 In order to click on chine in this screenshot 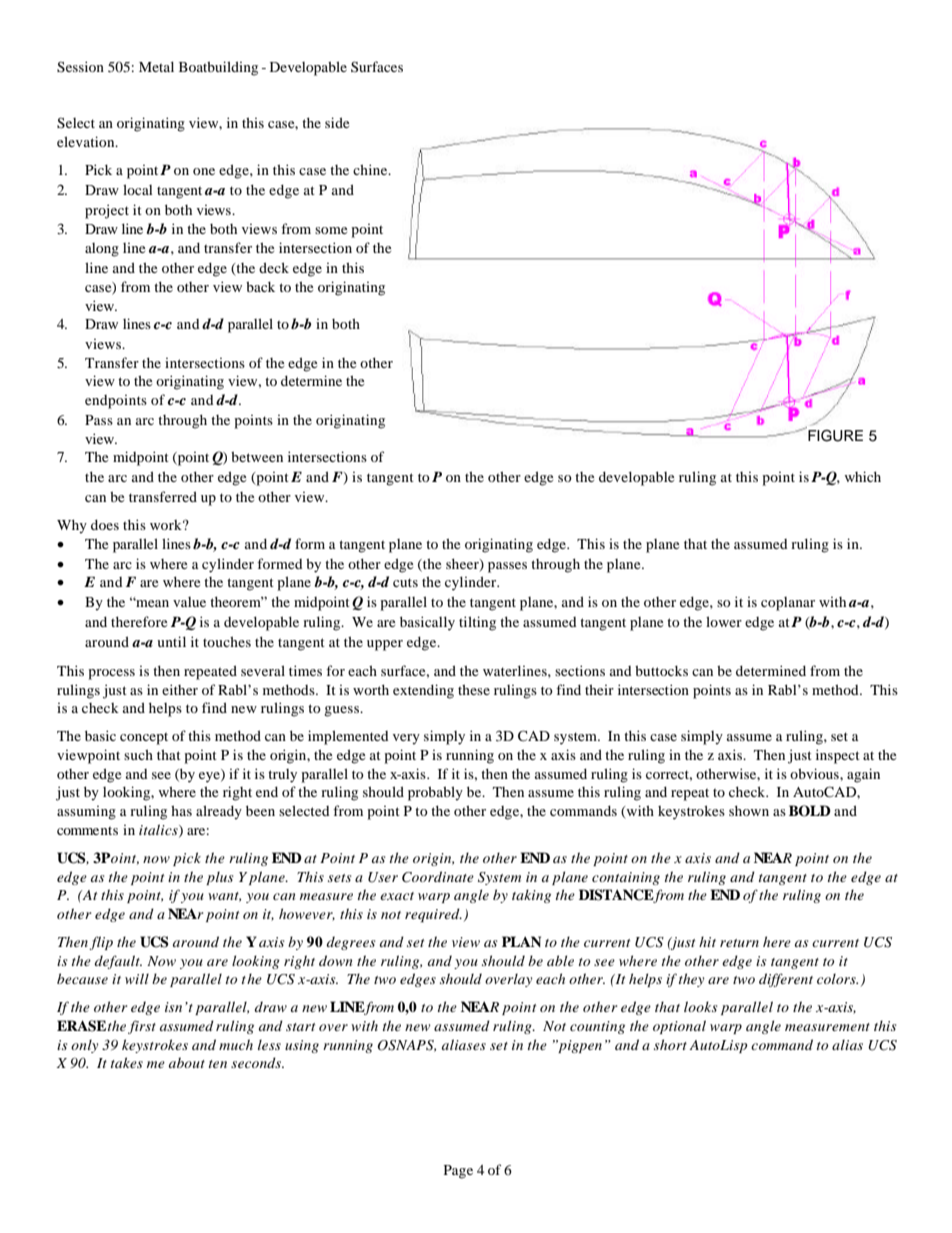, I will do `click(371, 169)`.
